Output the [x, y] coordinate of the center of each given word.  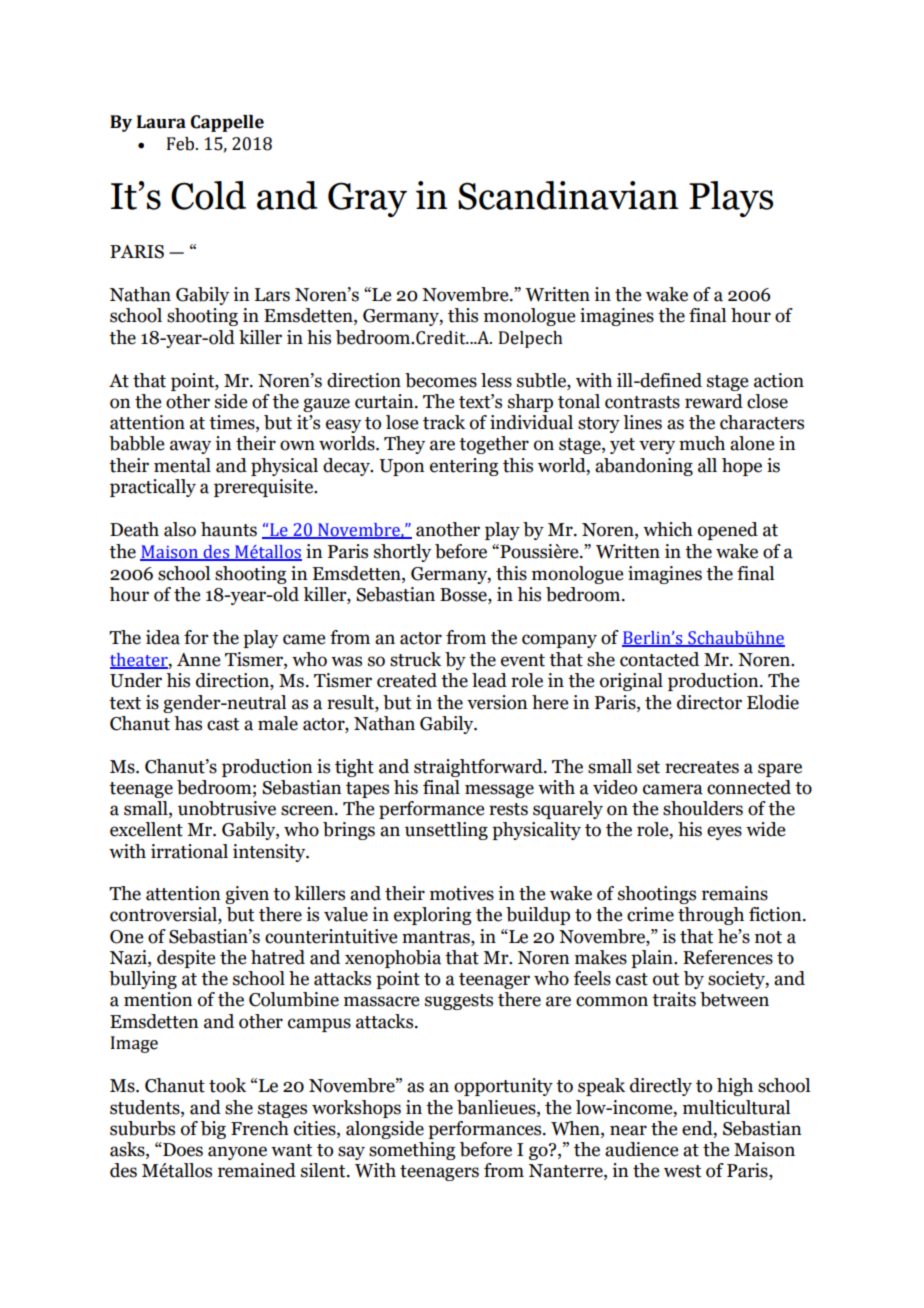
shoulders [703, 808]
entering [464, 467]
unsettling [446, 831]
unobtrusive [227, 808]
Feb [182, 144]
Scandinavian [568, 195]
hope [742, 467]
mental [182, 465]
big [213, 1130]
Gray [367, 199]
